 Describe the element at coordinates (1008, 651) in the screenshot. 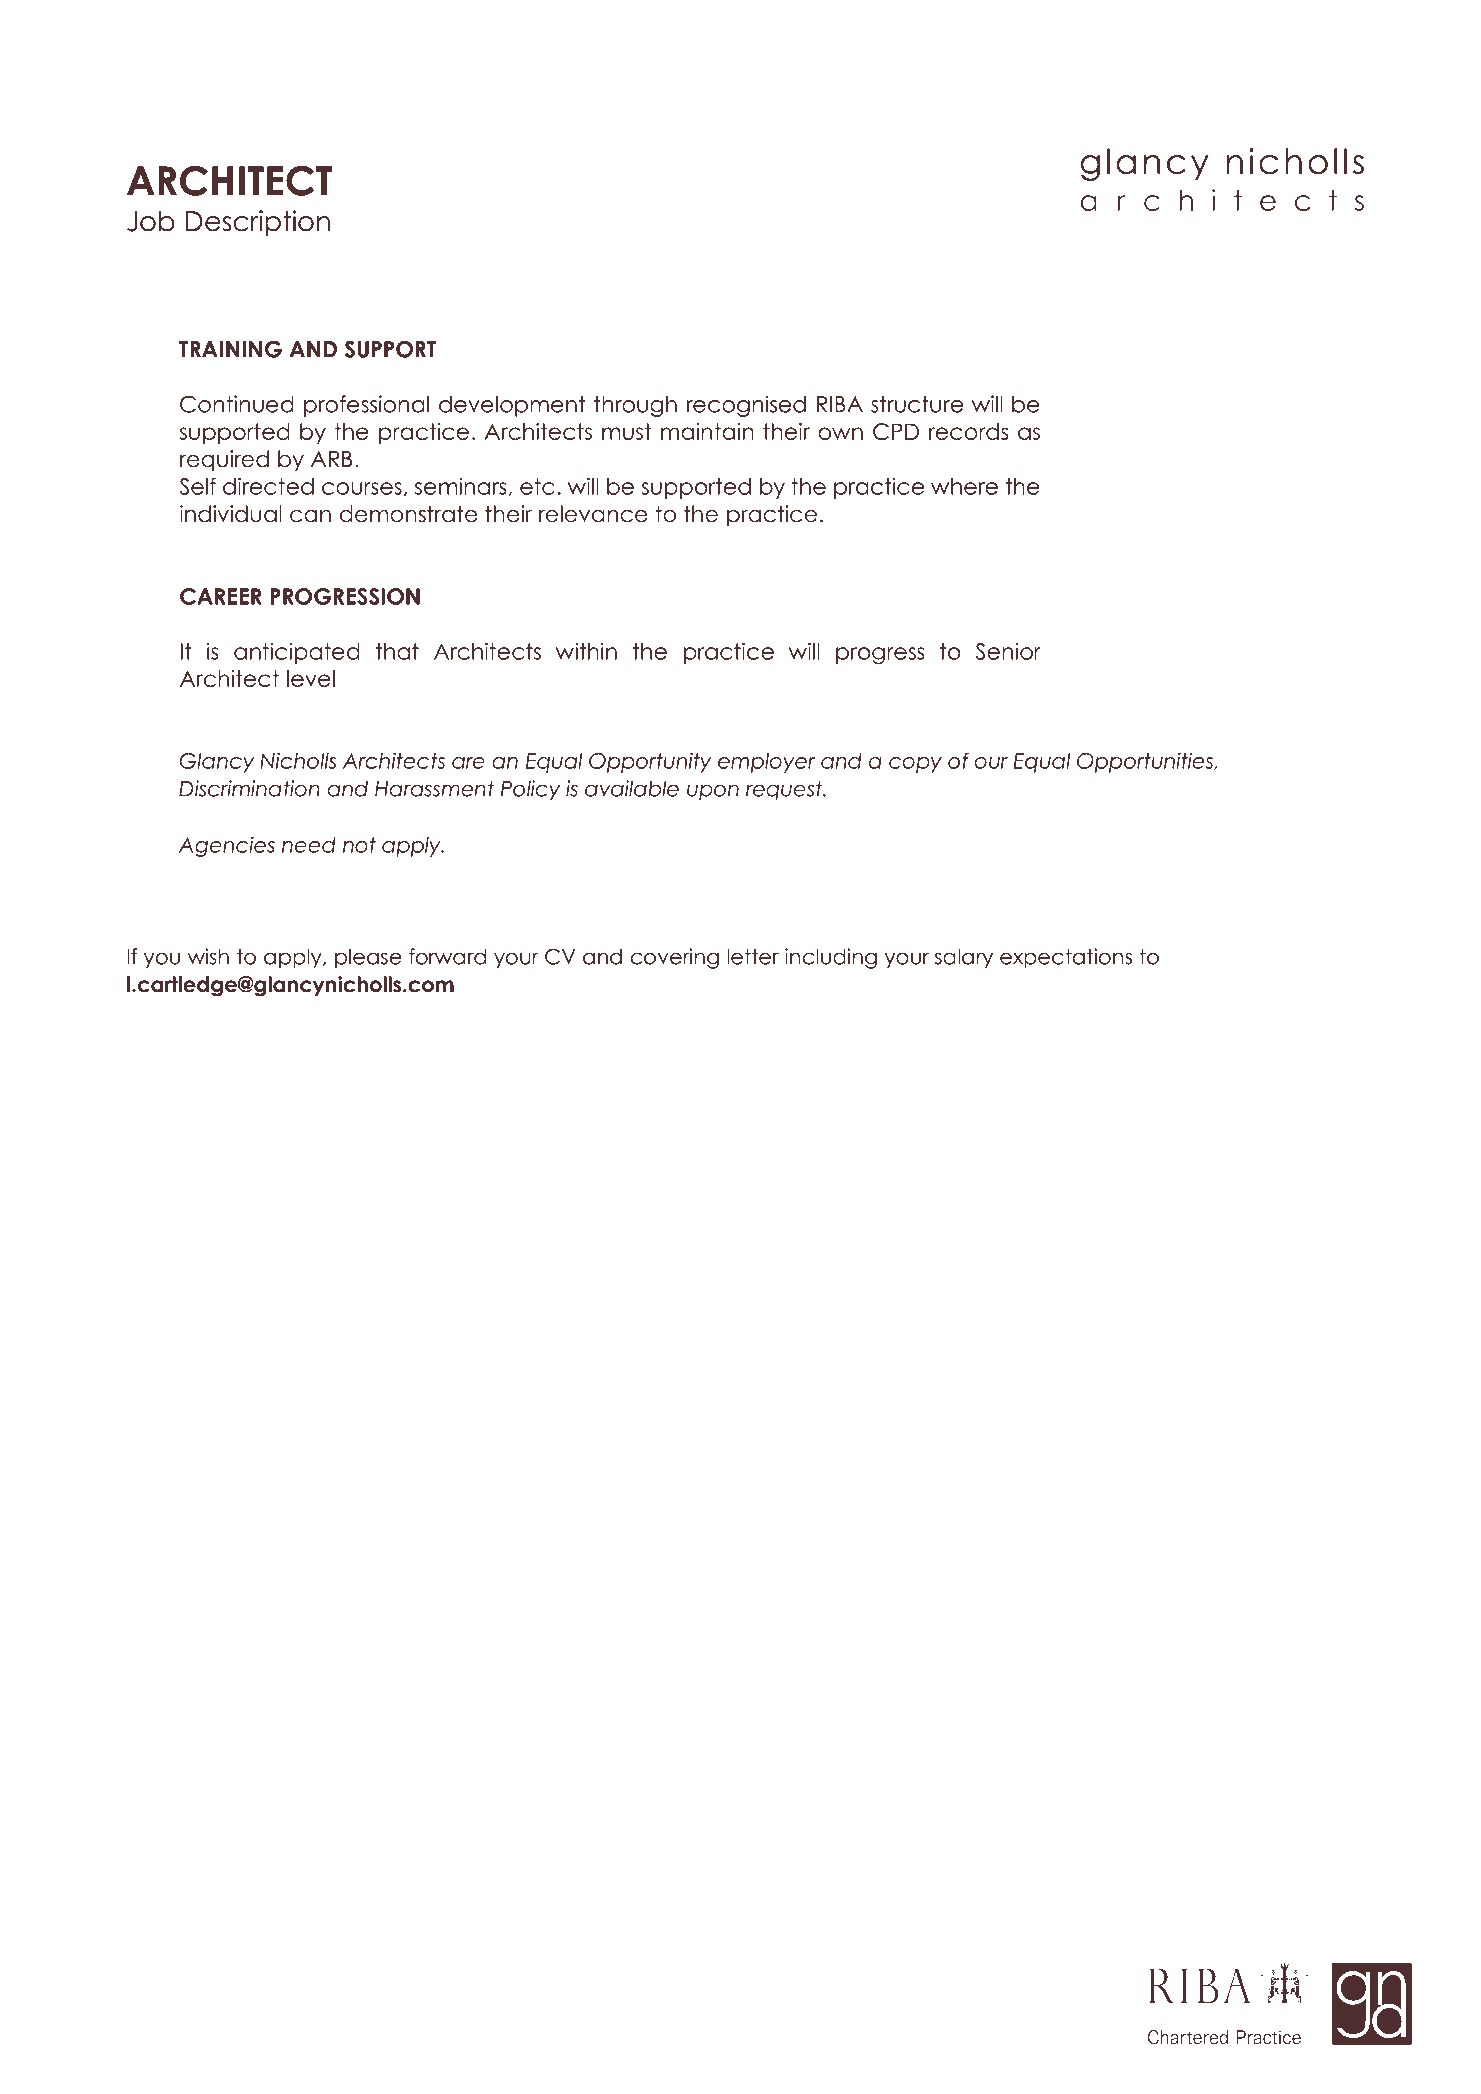

I see `Senior` at that location.
